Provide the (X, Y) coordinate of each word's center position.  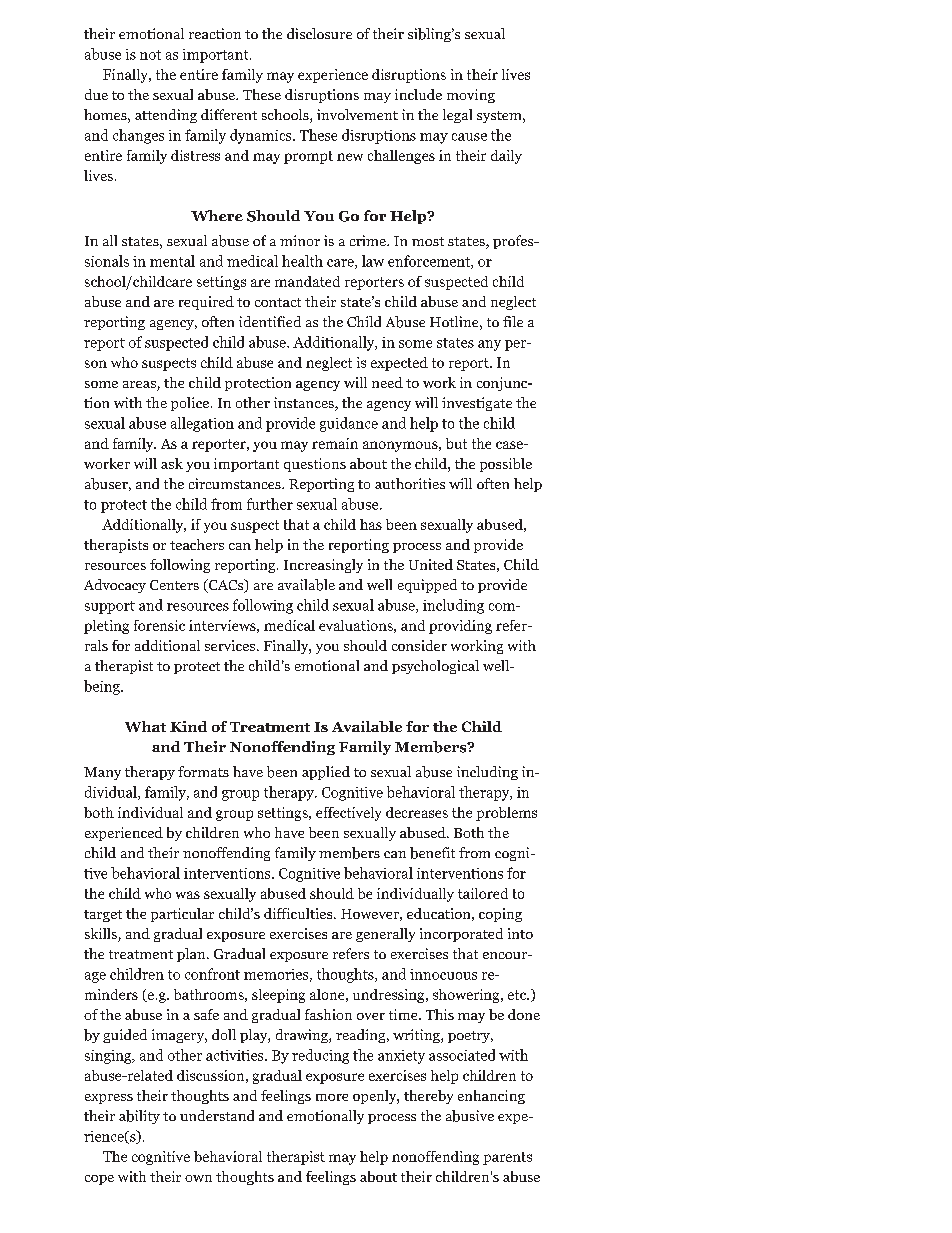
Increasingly (323, 566)
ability (139, 1117)
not (150, 55)
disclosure (319, 33)
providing (460, 627)
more (332, 1097)
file (513, 321)
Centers (174, 585)
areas (140, 386)
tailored (483, 893)
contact (278, 302)
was (188, 895)
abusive (470, 1116)
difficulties (299, 913)
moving (471, 96)
